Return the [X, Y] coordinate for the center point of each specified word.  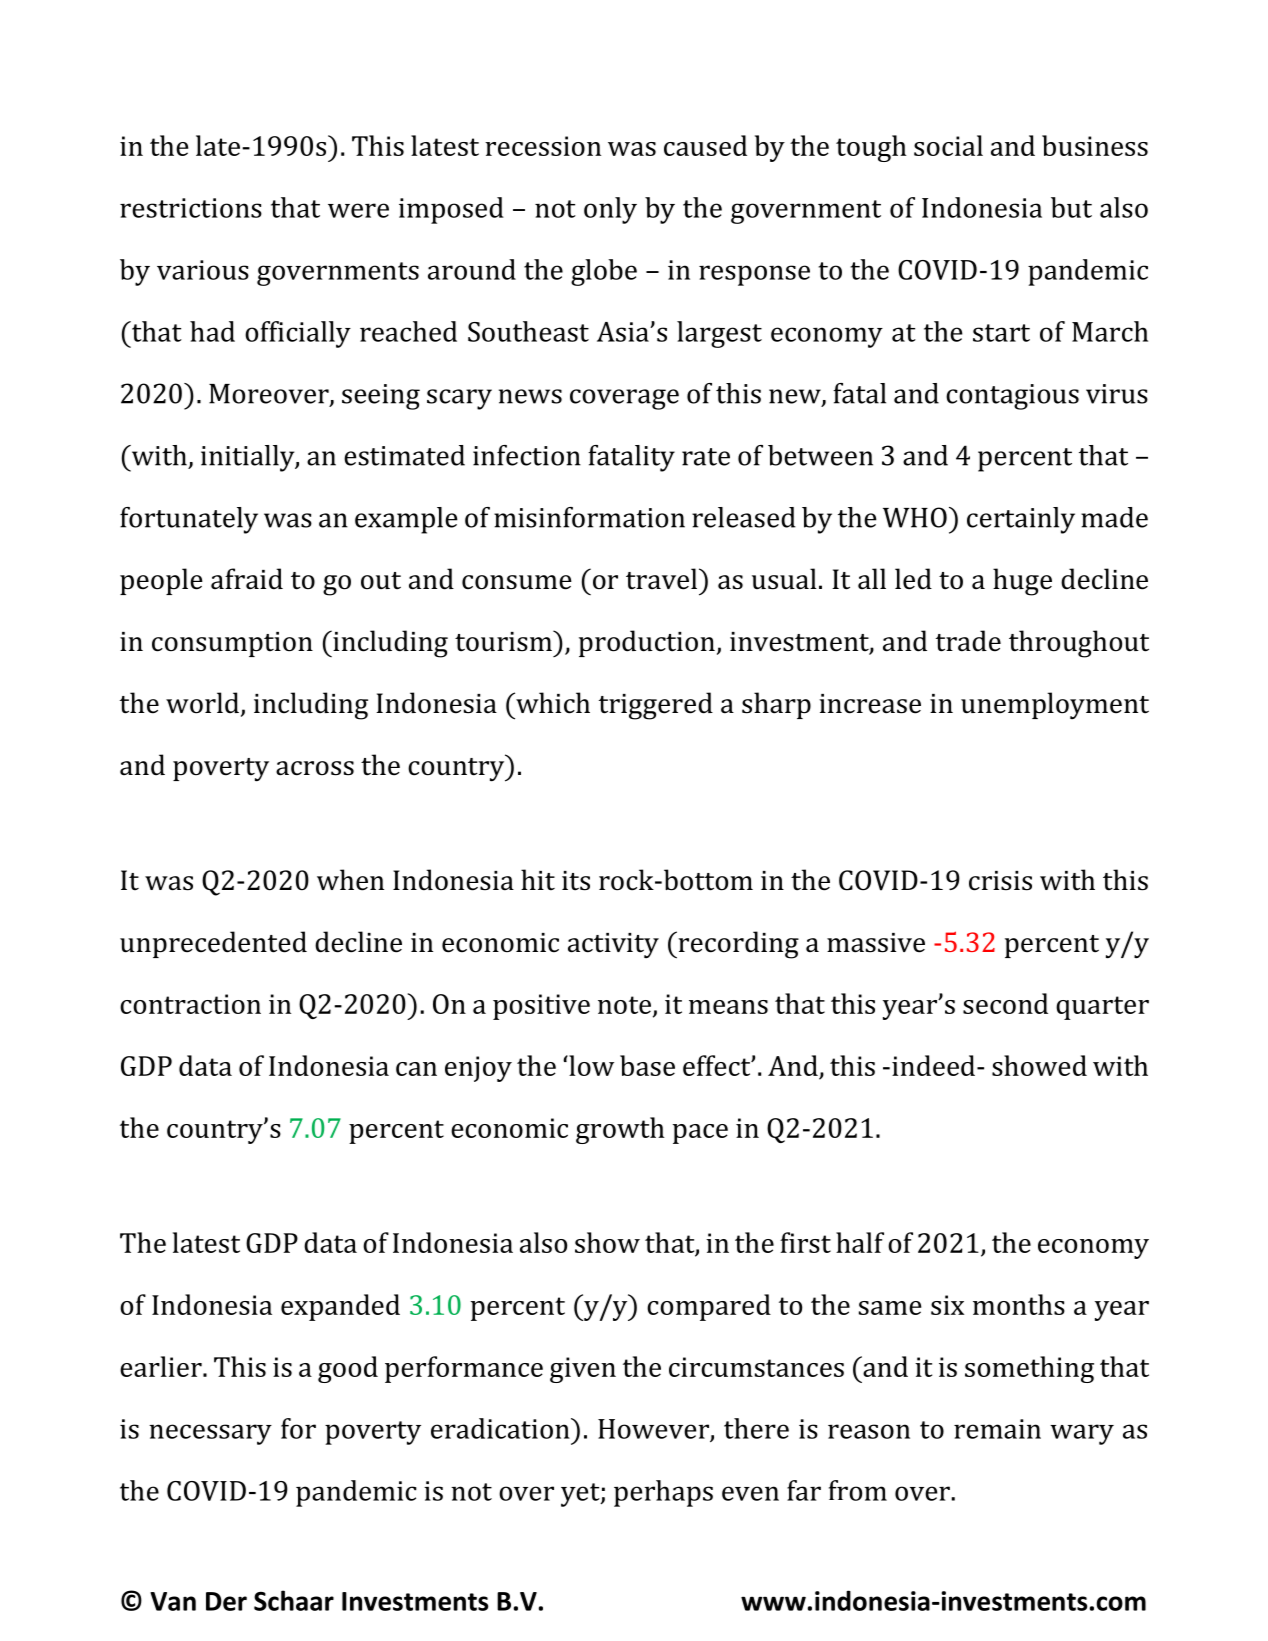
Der [226, 1601]
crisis [1000, 881]
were [358, 210]
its [576, 881]
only [610, 210]
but [1071, 207]
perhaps [663, 1493]
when [350, 880]
